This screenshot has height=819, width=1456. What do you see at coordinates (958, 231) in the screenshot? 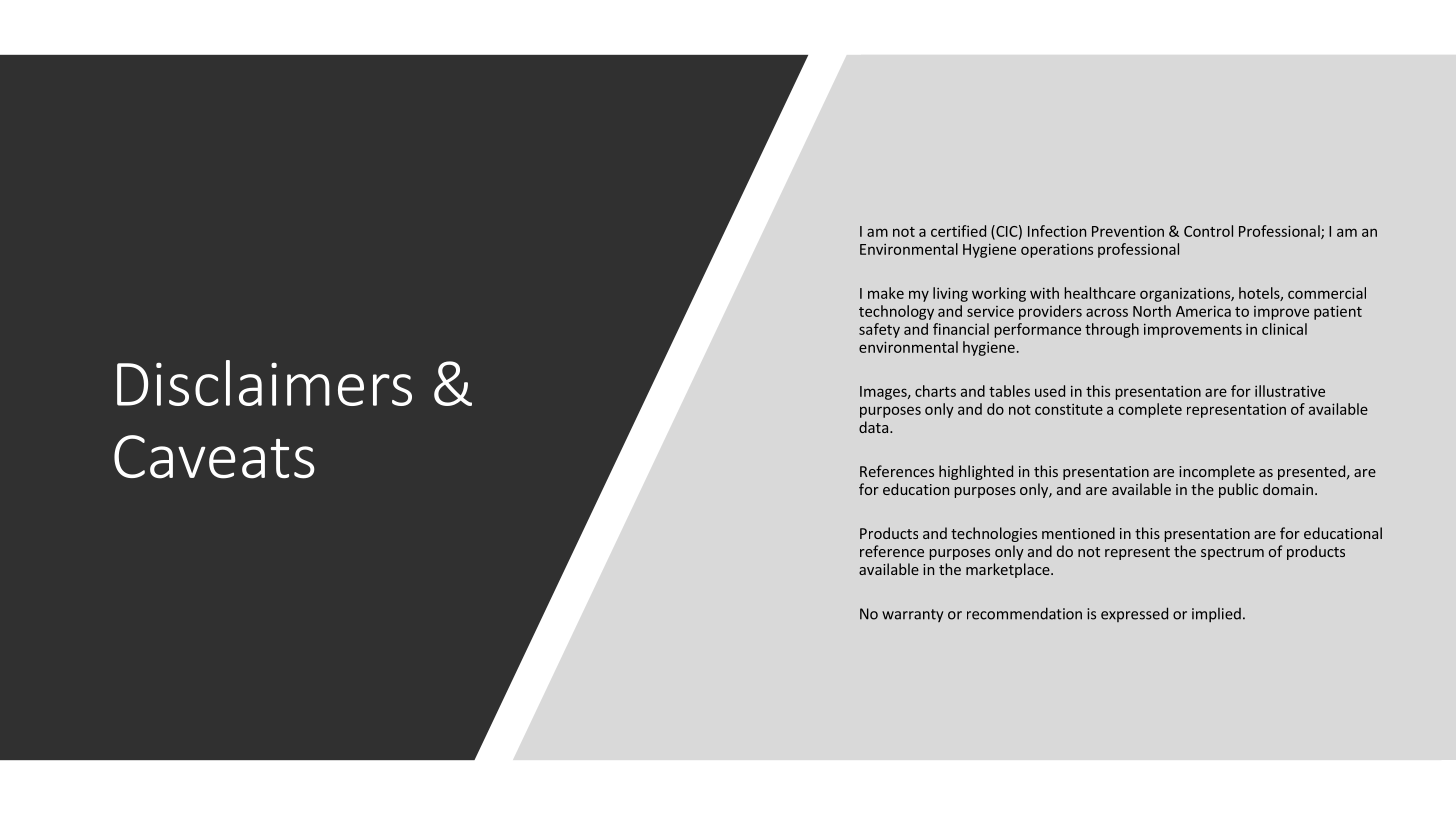
I see `certified` at bounding box center [958, 231].
